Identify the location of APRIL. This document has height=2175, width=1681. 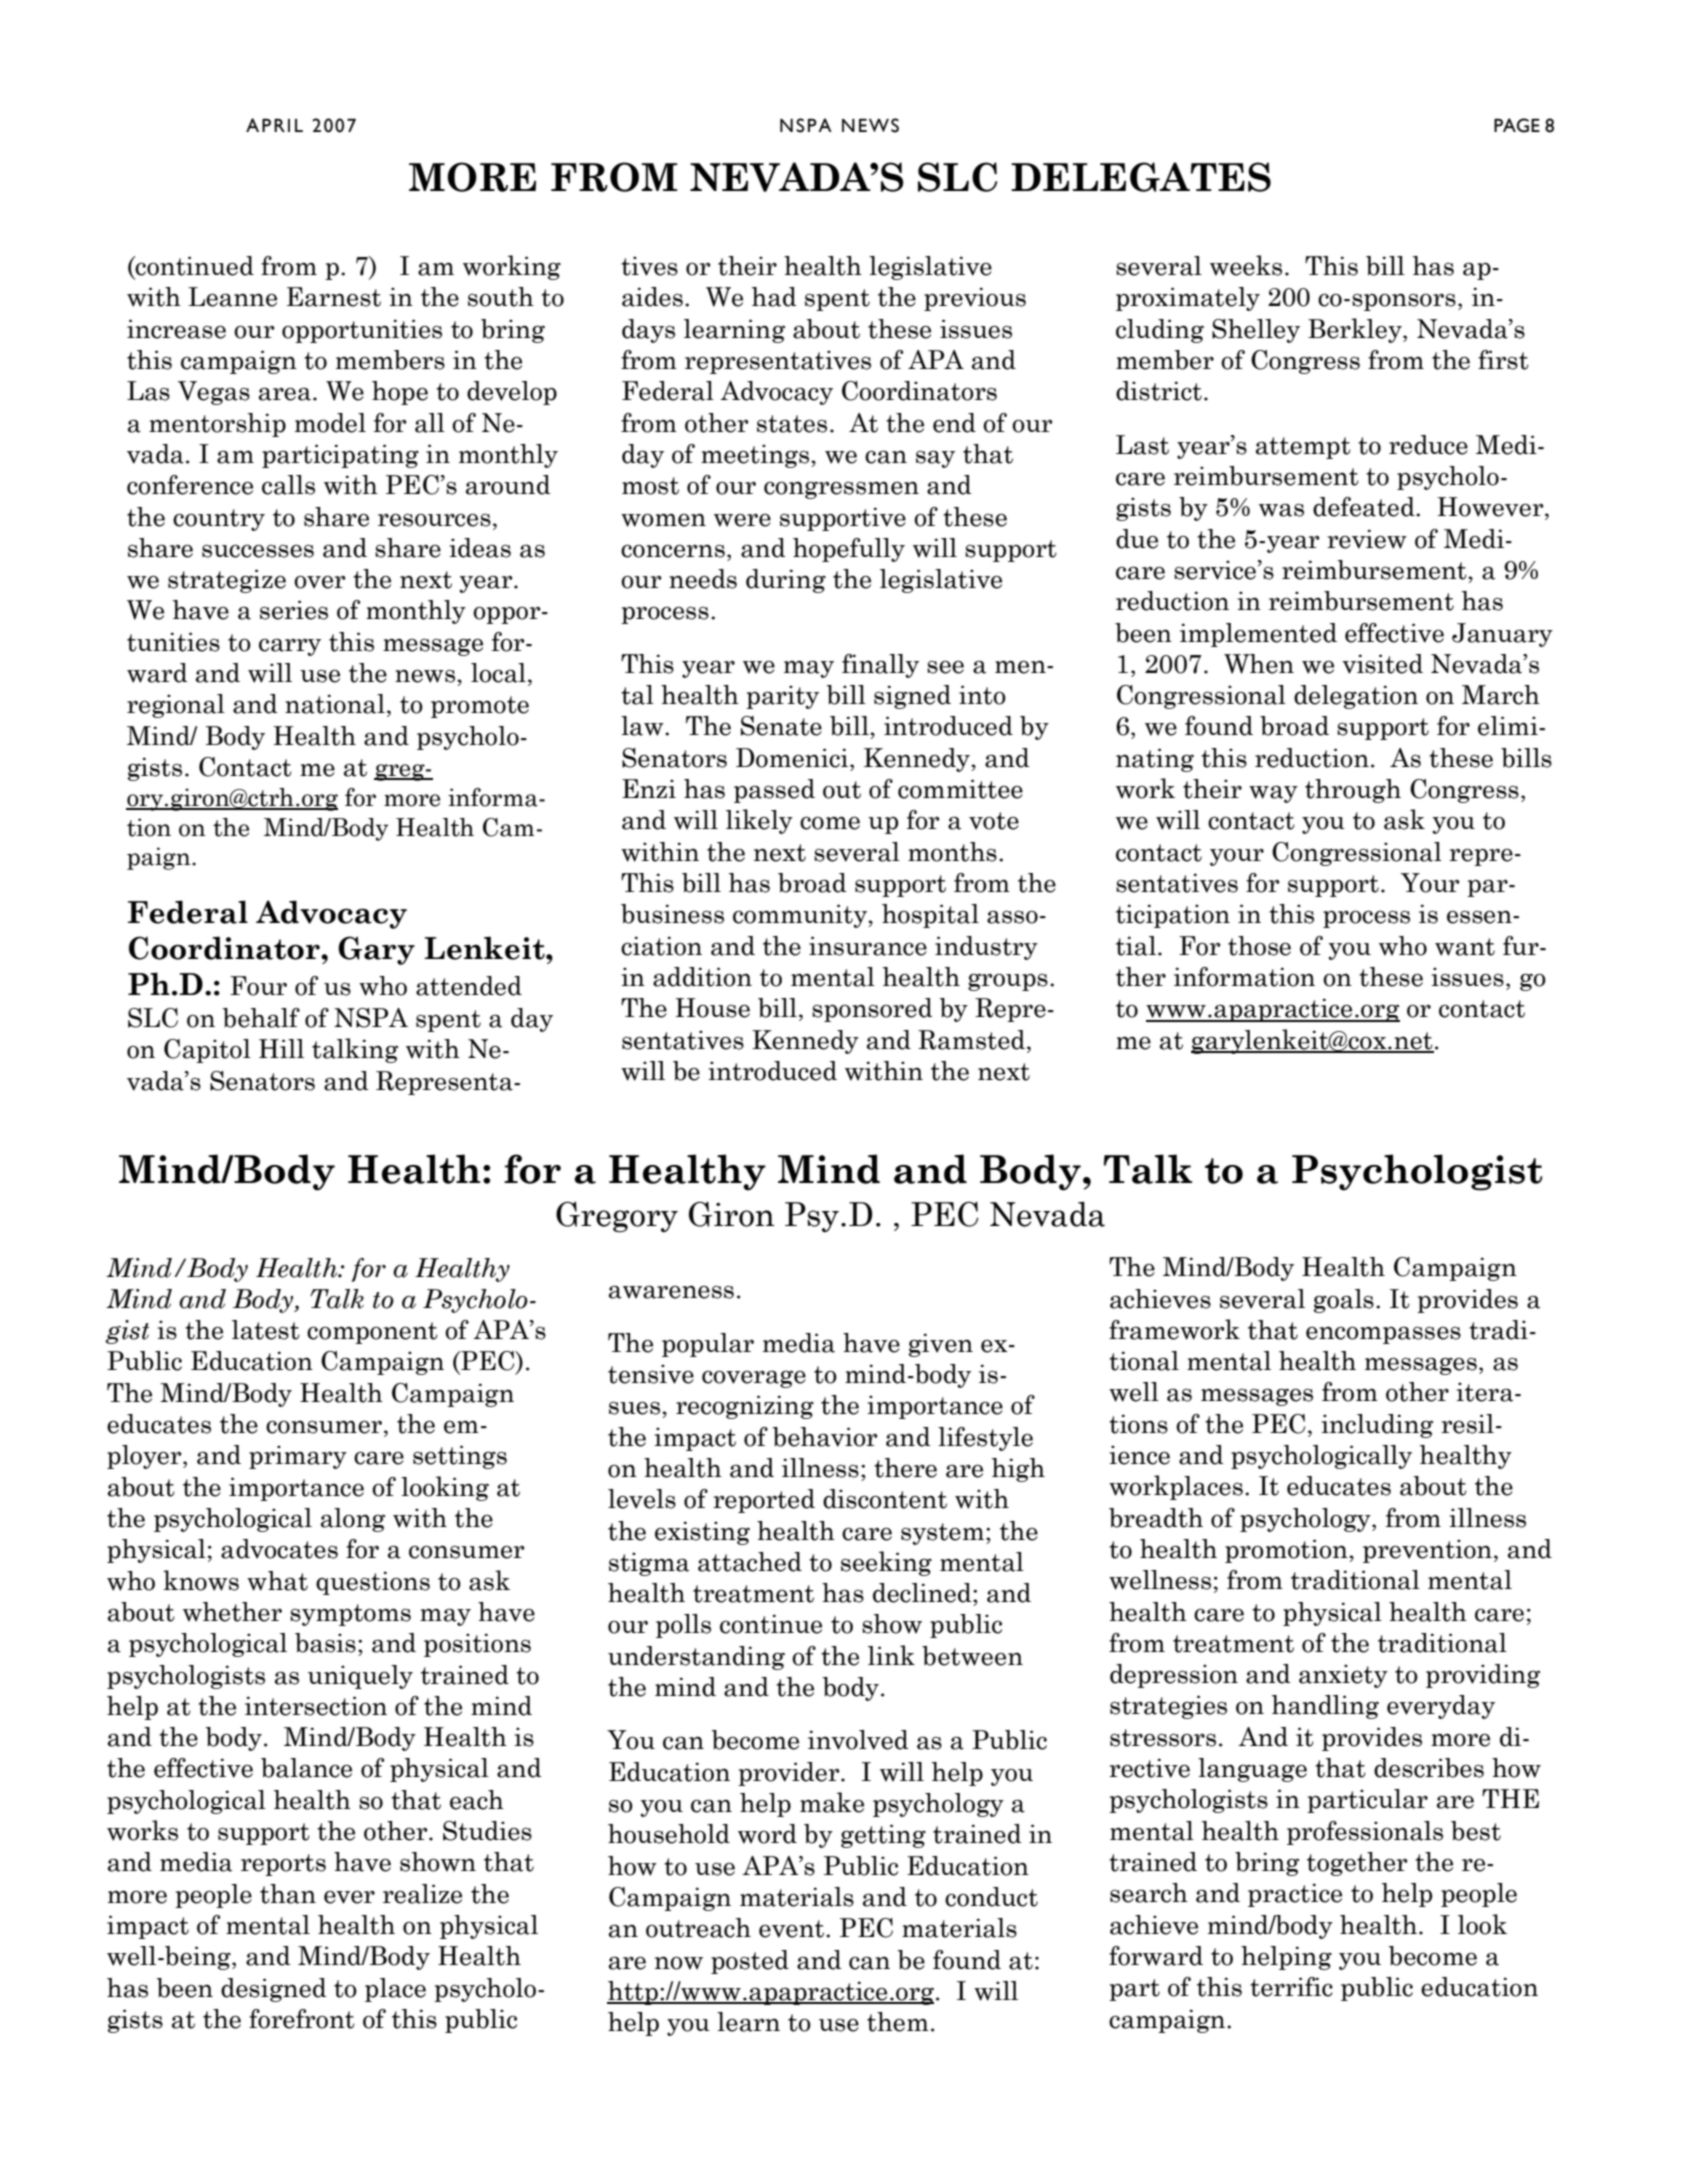
(274, 125).
